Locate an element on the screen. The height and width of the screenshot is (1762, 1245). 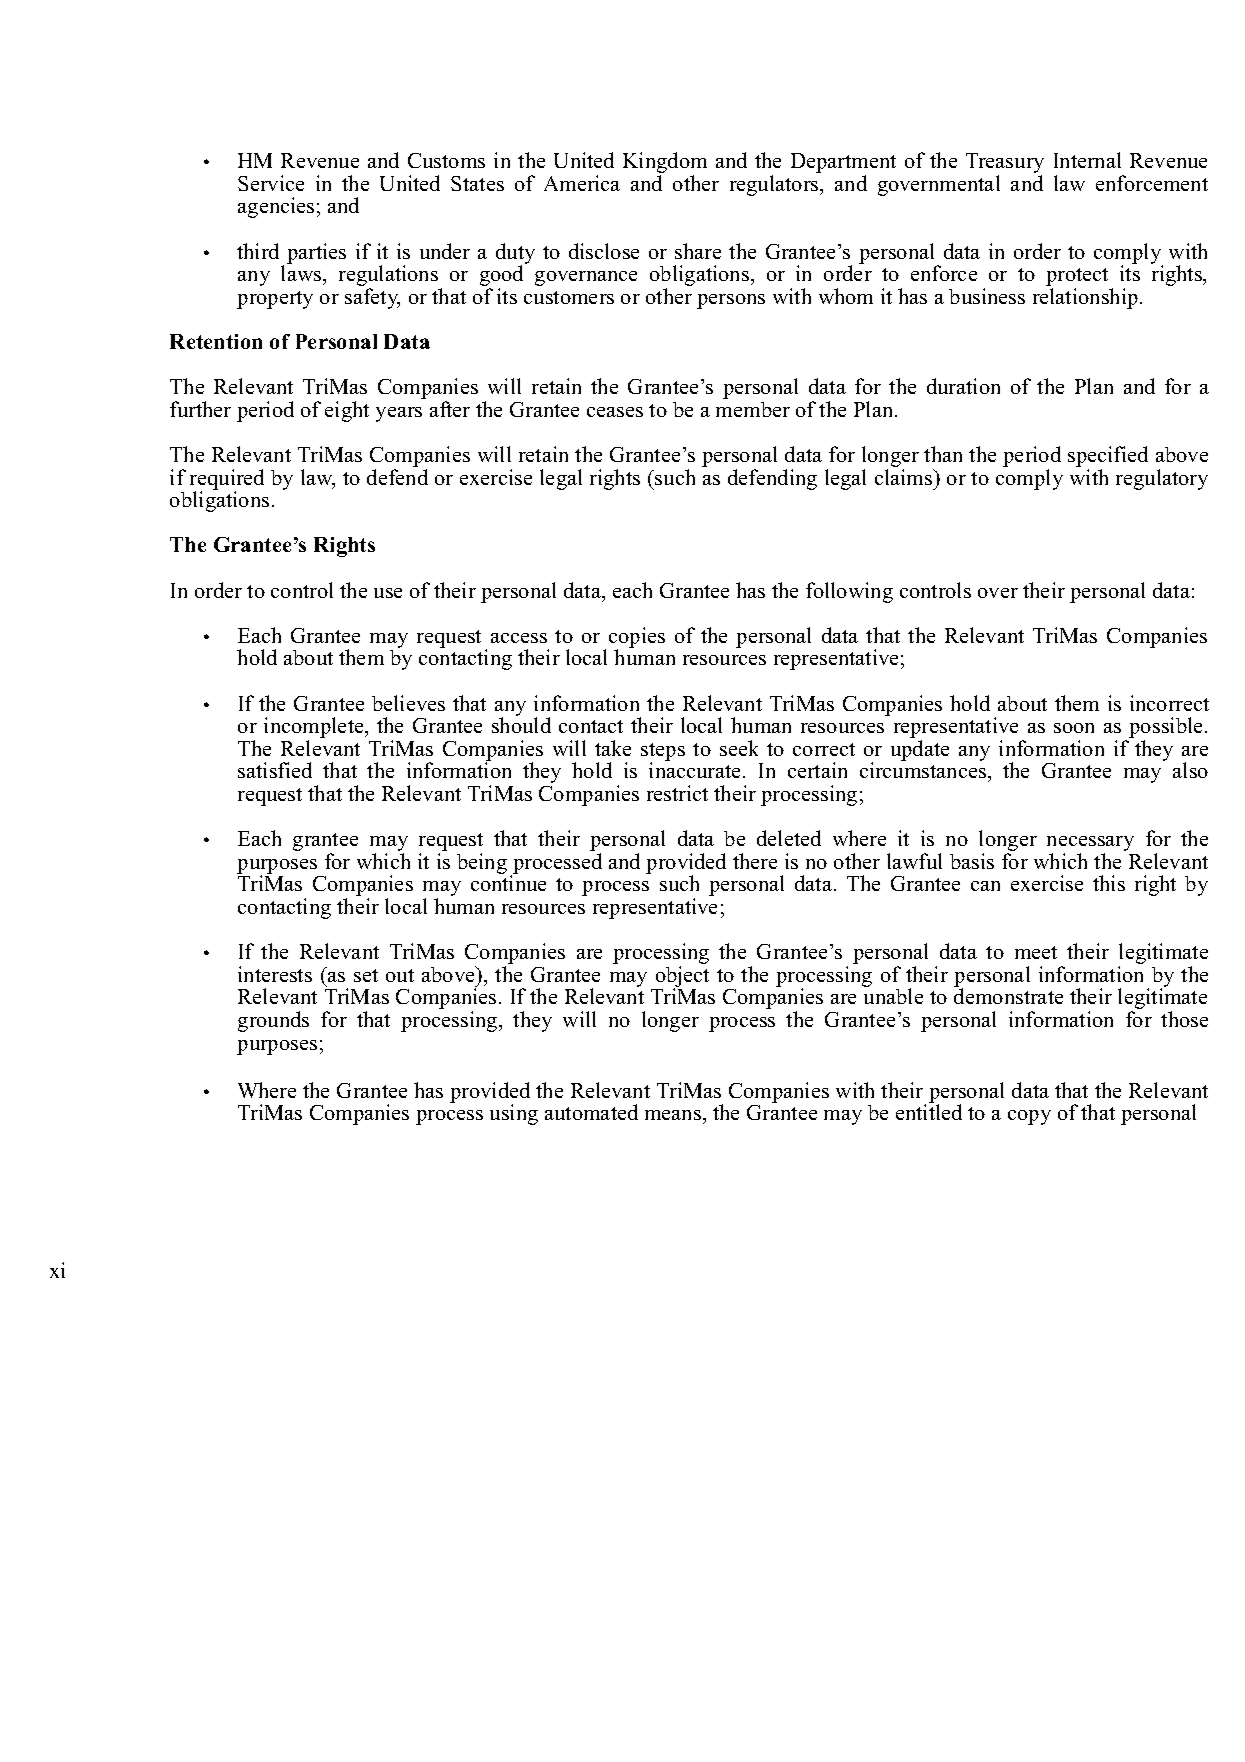
means is located at coordinates (673, 1115).
